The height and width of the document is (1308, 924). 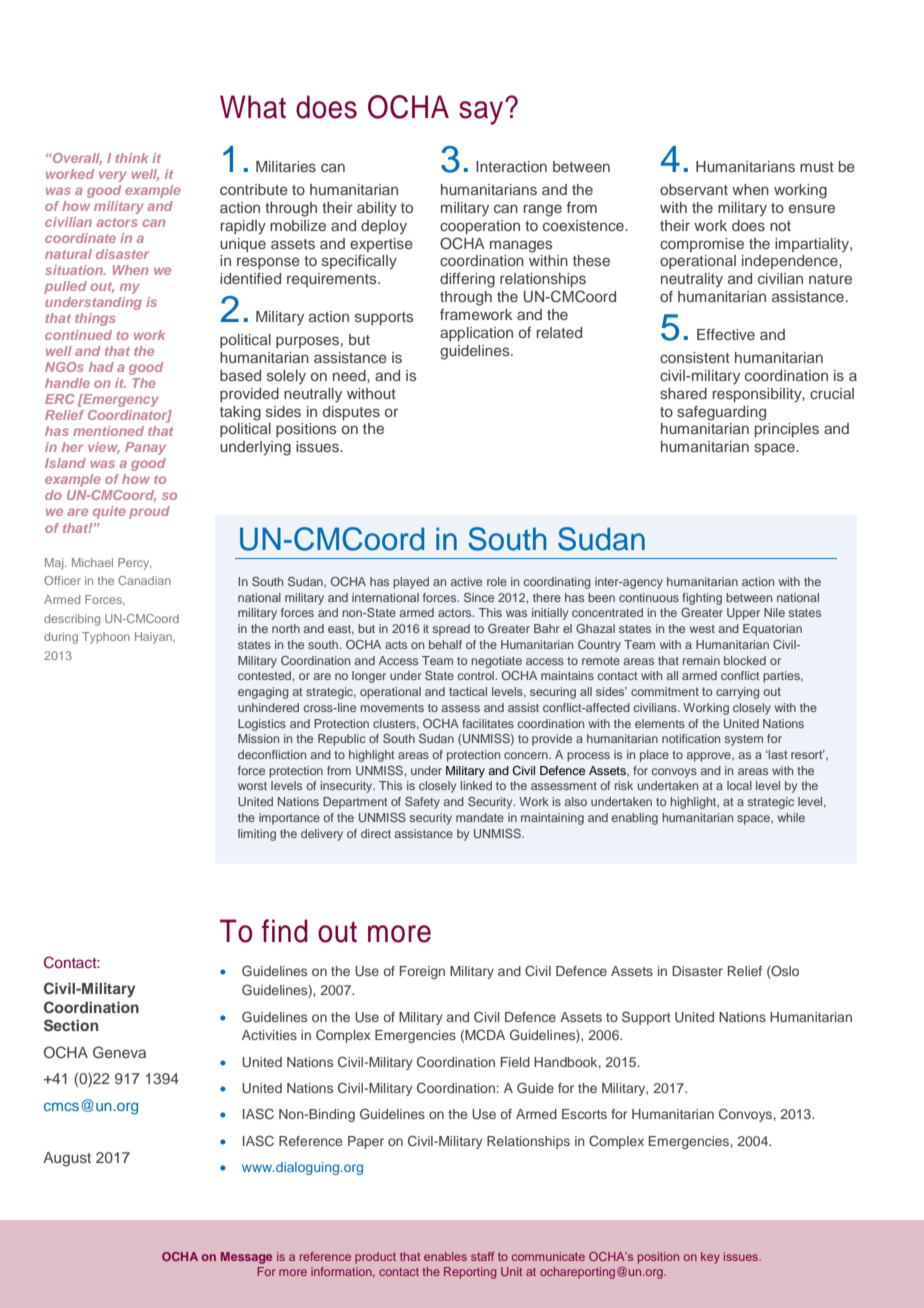 I want to click on observant, so click(x=694, y=189).
